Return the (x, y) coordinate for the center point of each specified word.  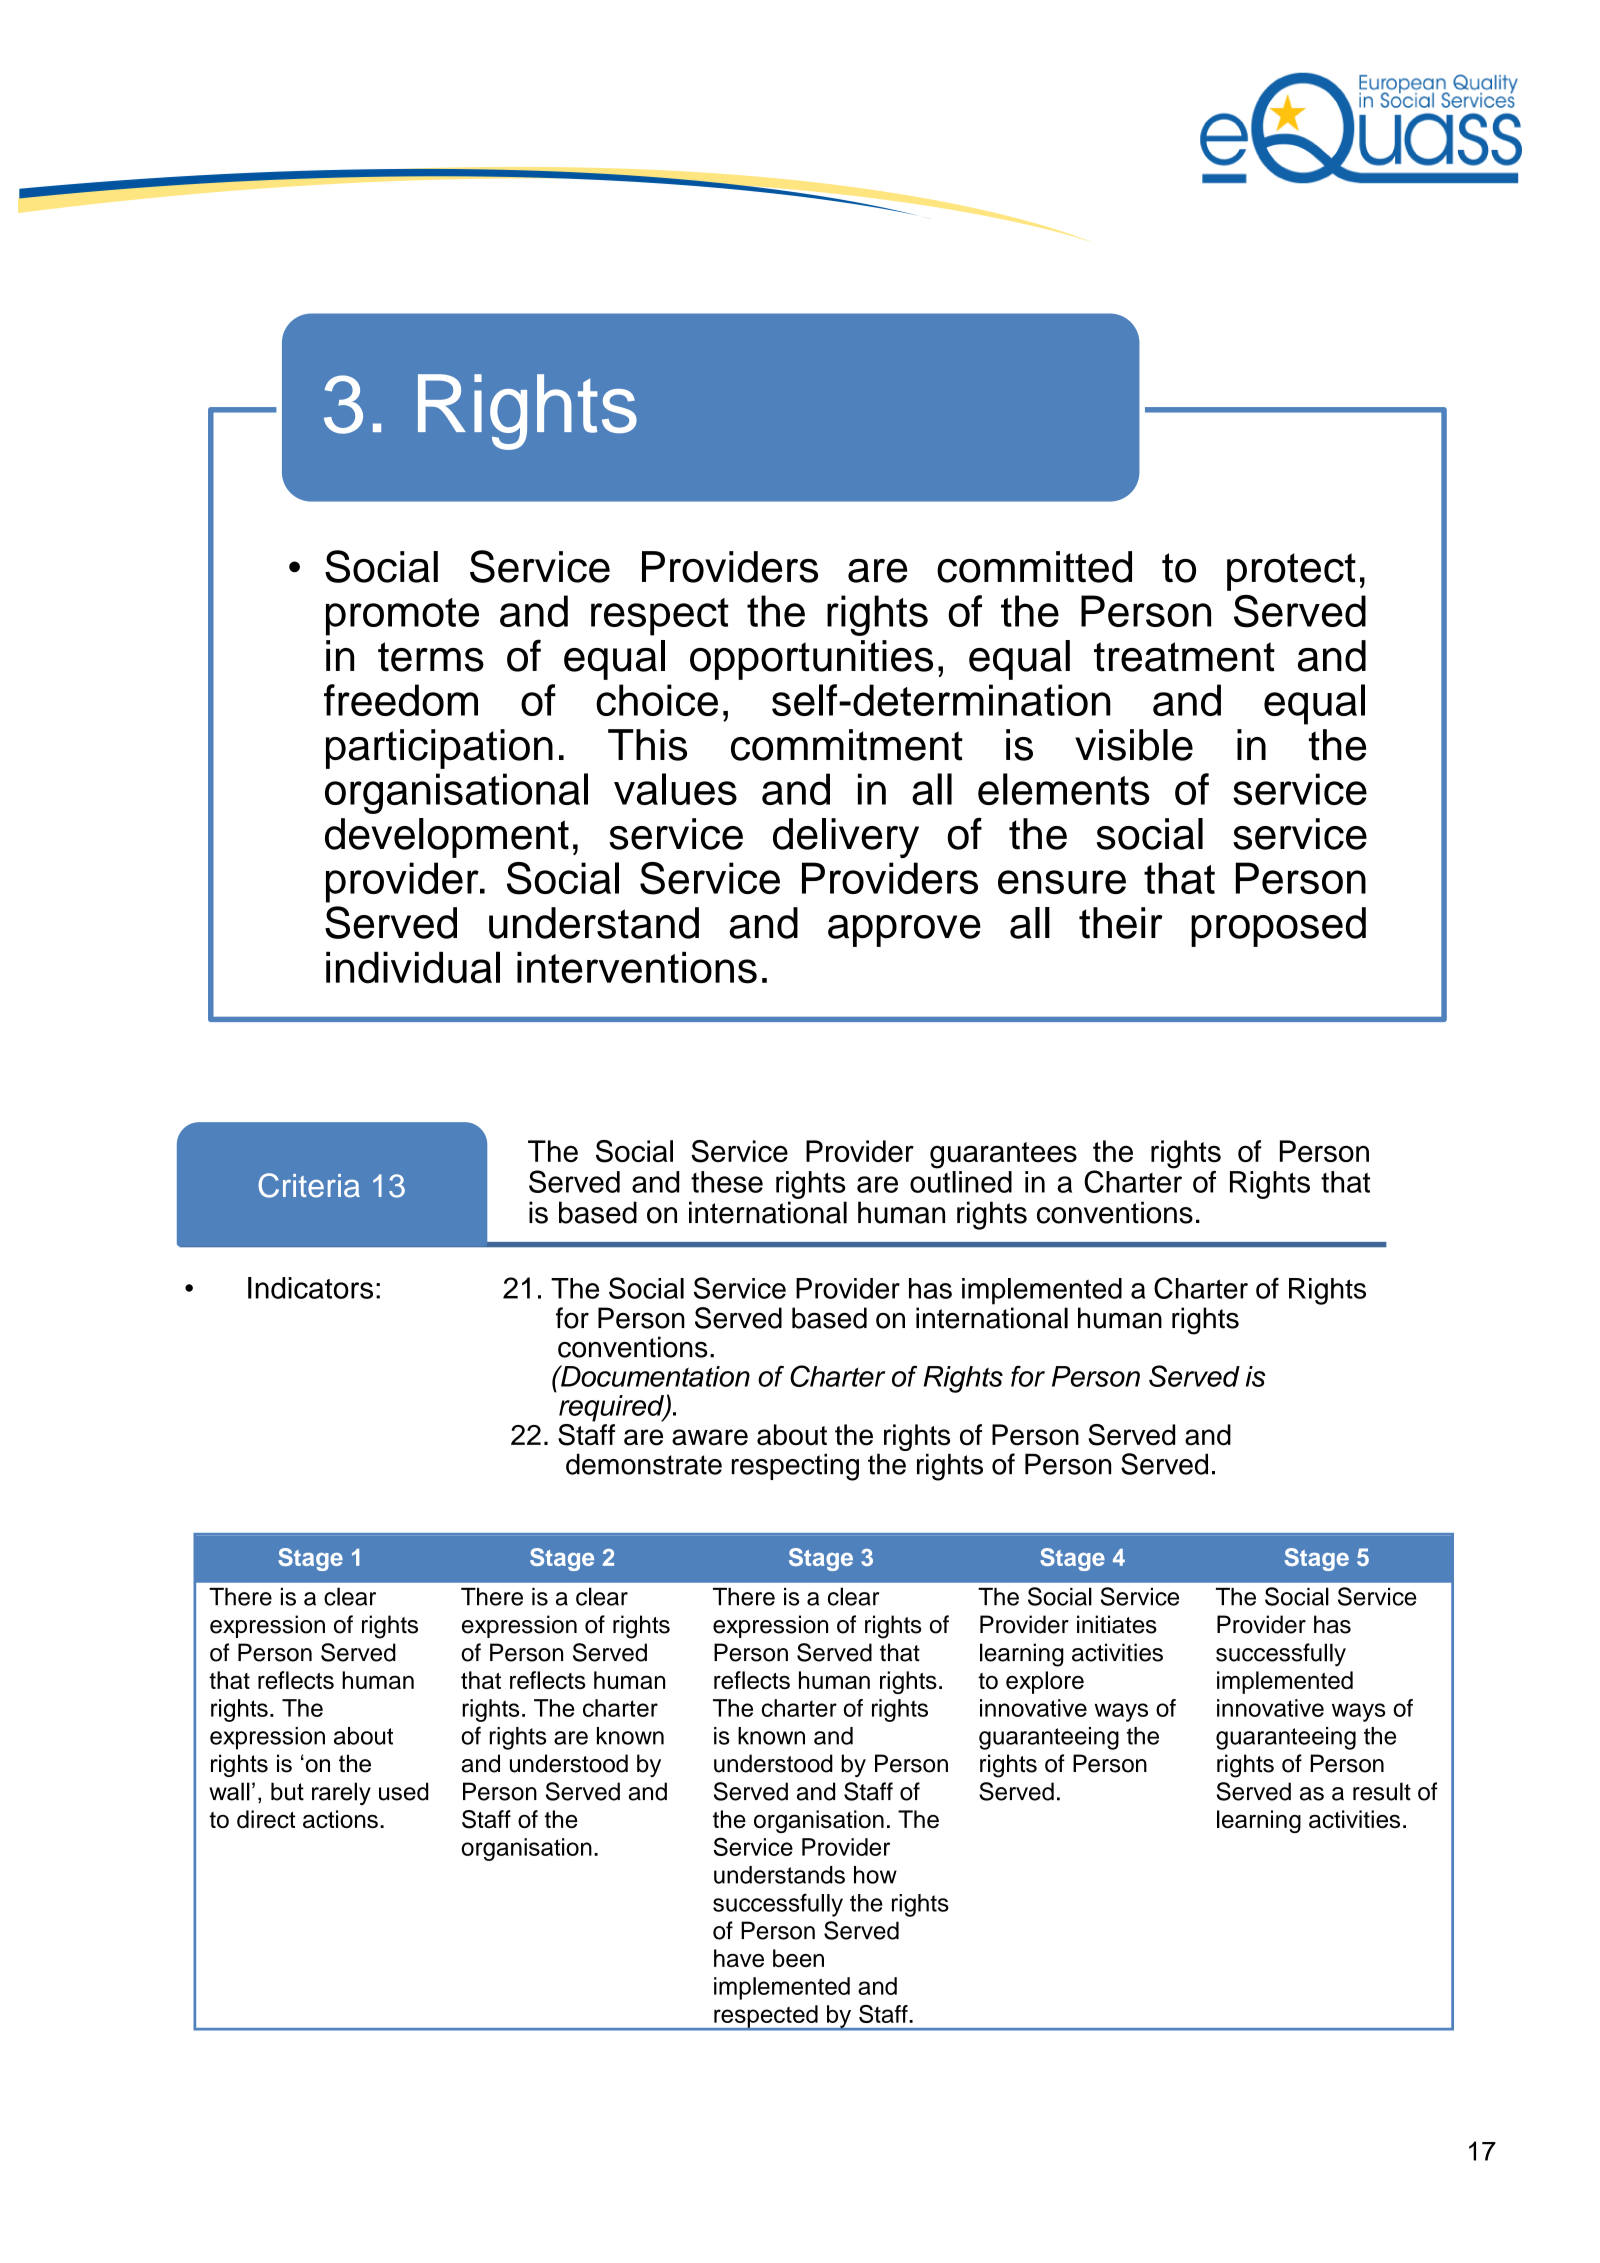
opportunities (811, 660)
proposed (1278, 927)
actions (340, 1819)
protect (1291, 572)
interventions (637, 968)
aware (710, 1437)
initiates (1117, 1624)
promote (402, 617)
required (612, 1408)
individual (413, 967)
